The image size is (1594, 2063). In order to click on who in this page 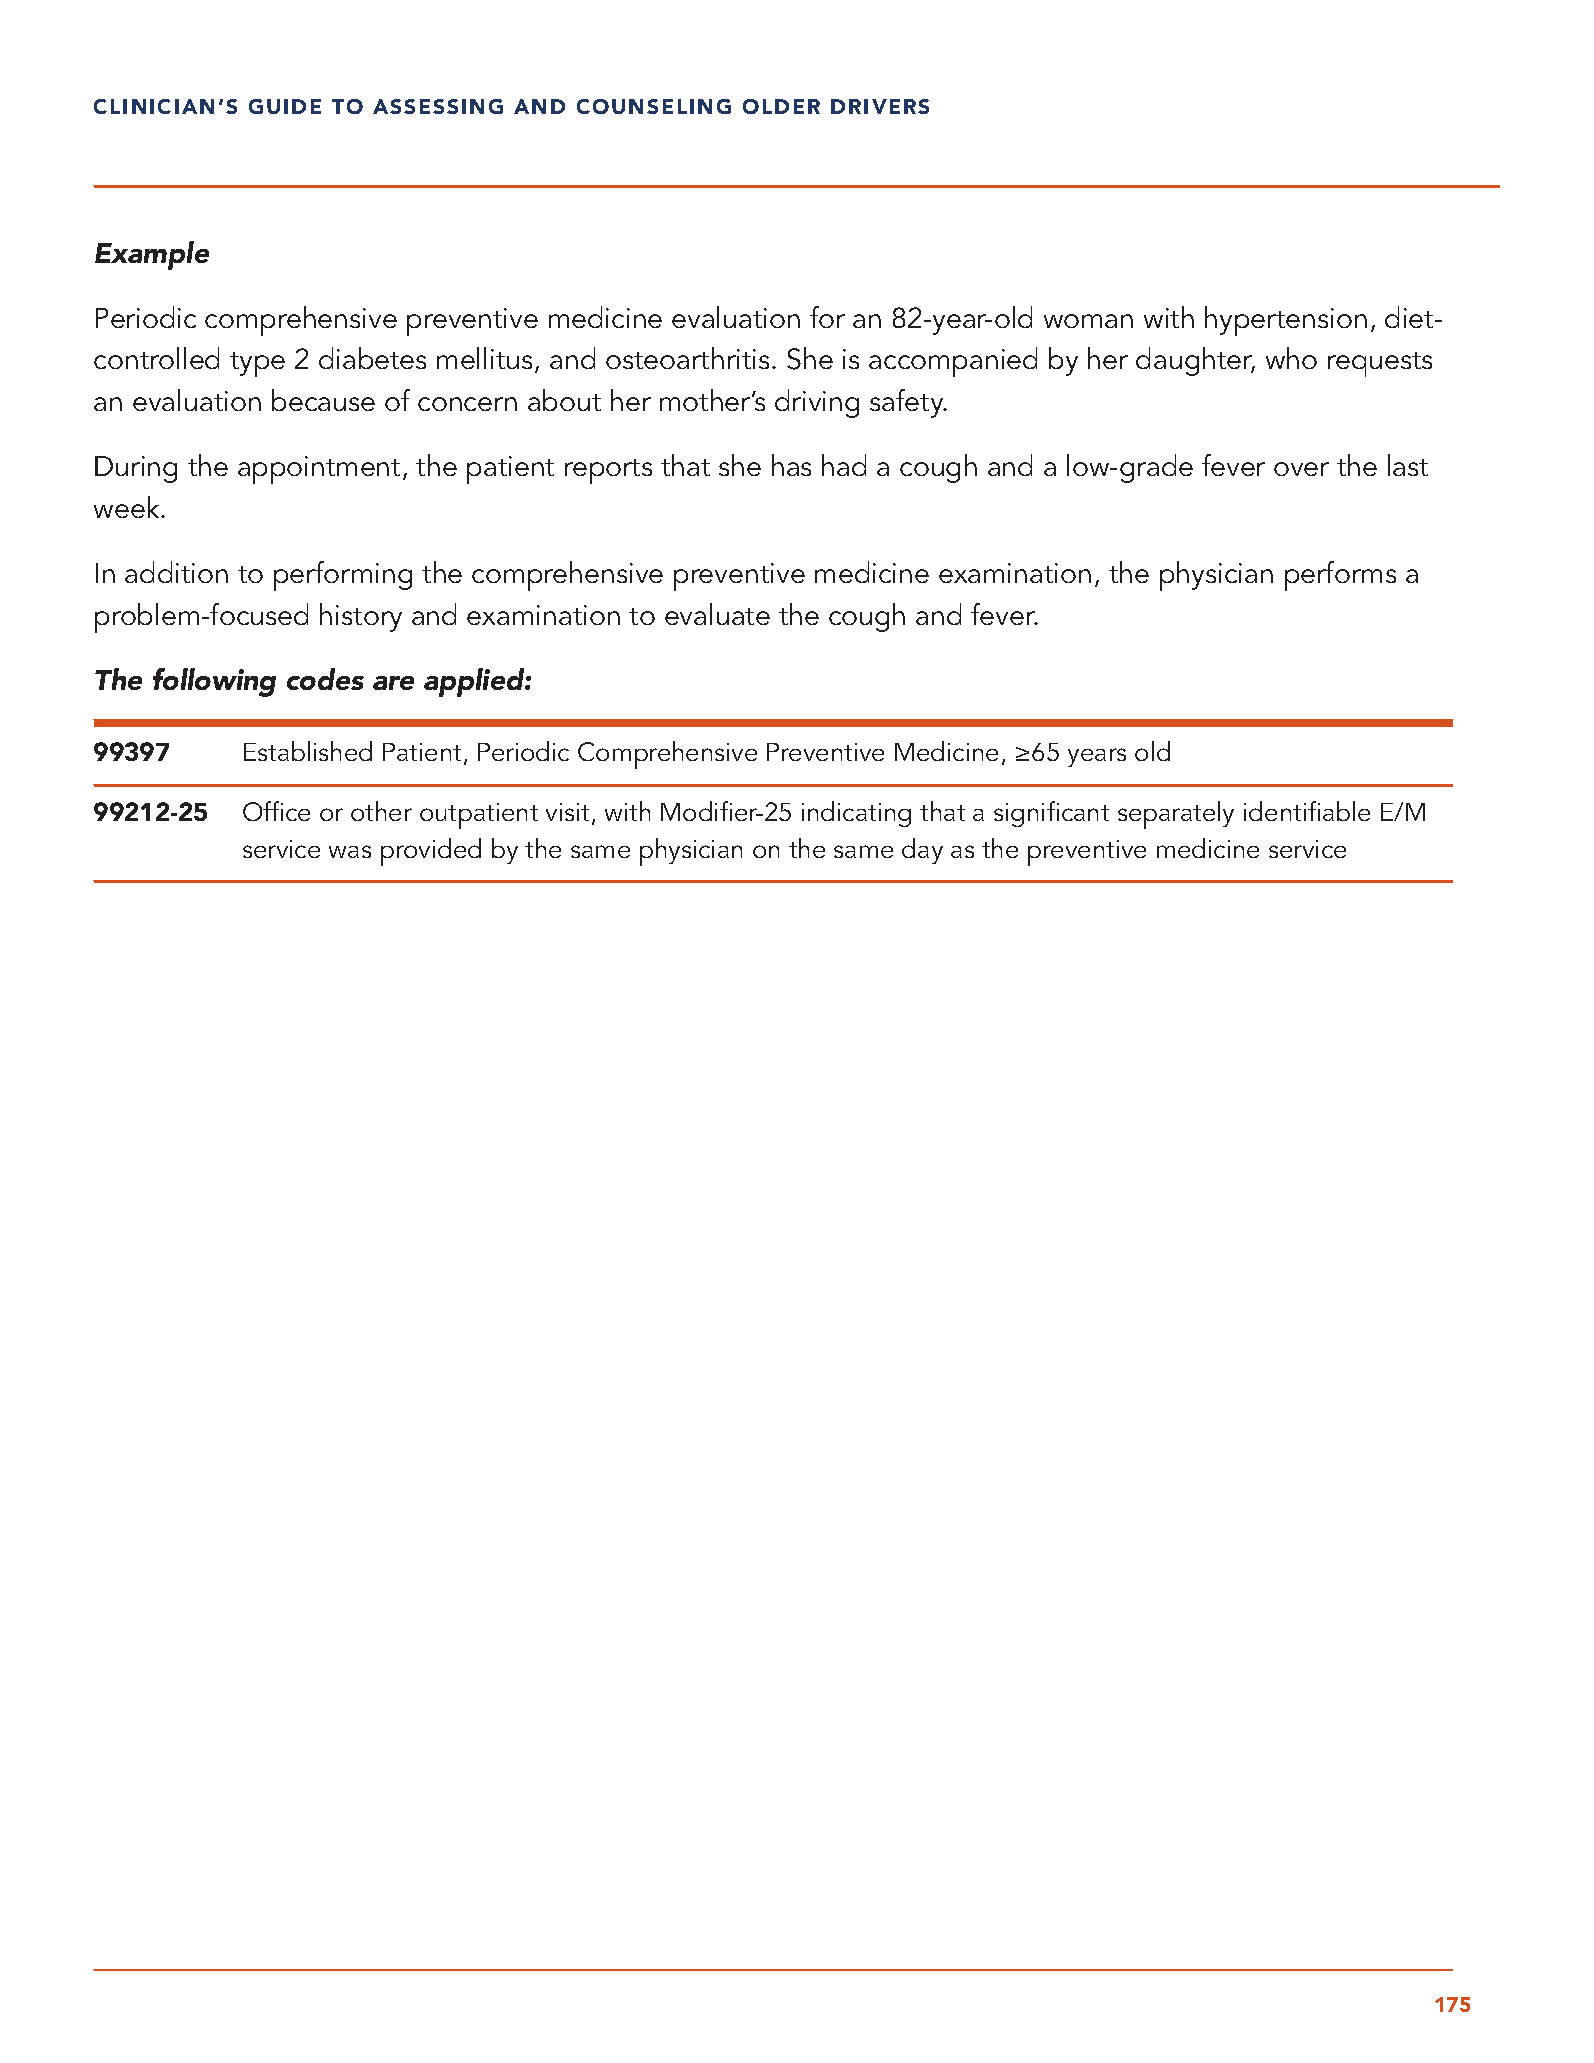, I will do `click(1291, 358)`.
